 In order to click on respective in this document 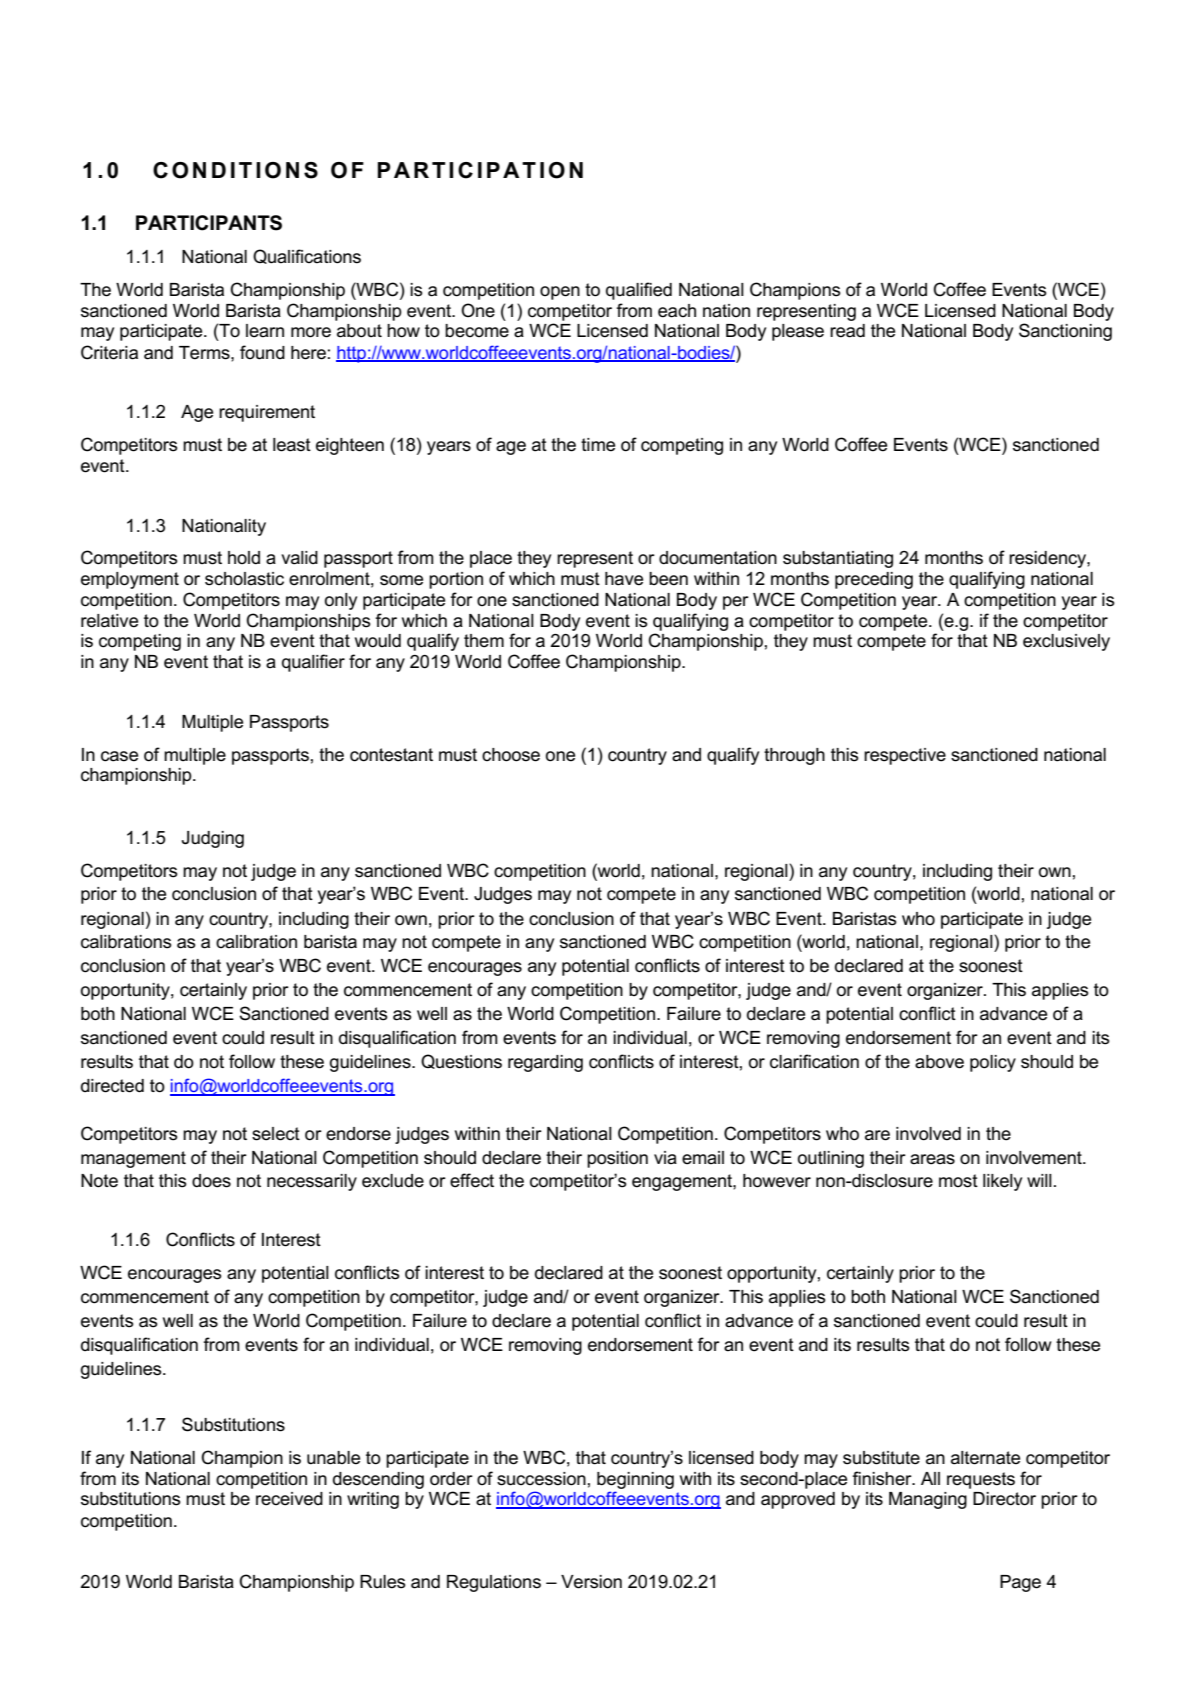, I will do `click(905, 756)`.
